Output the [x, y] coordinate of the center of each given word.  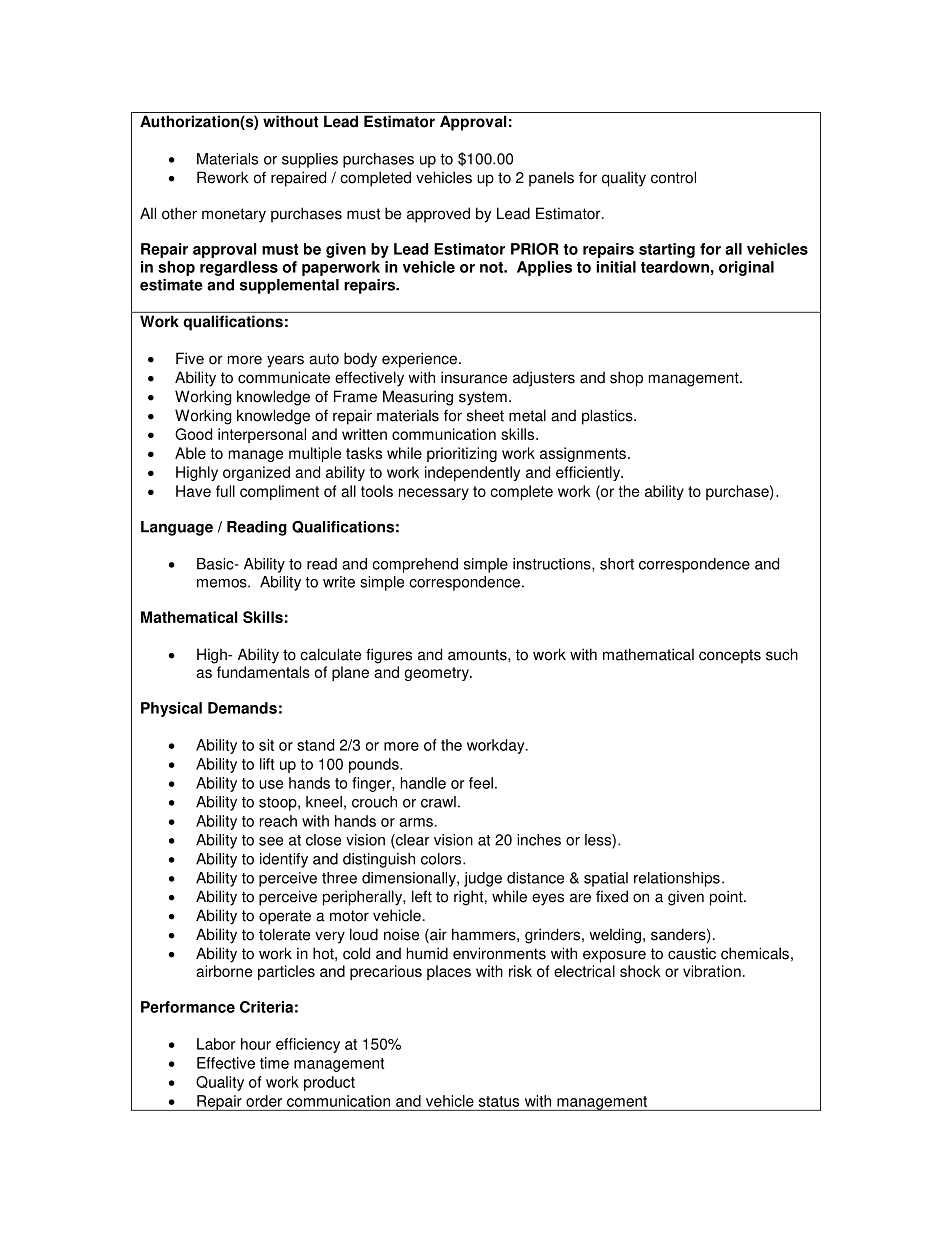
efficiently [589, 473]
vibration [712, 971]
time [274, 1063]
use [271, 784]
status [499, 1101]
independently [472, 473]
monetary [234, 215]
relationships [677, 879]
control [673, 177]
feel [481, 783]
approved [438, 215]
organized [256, 473]
